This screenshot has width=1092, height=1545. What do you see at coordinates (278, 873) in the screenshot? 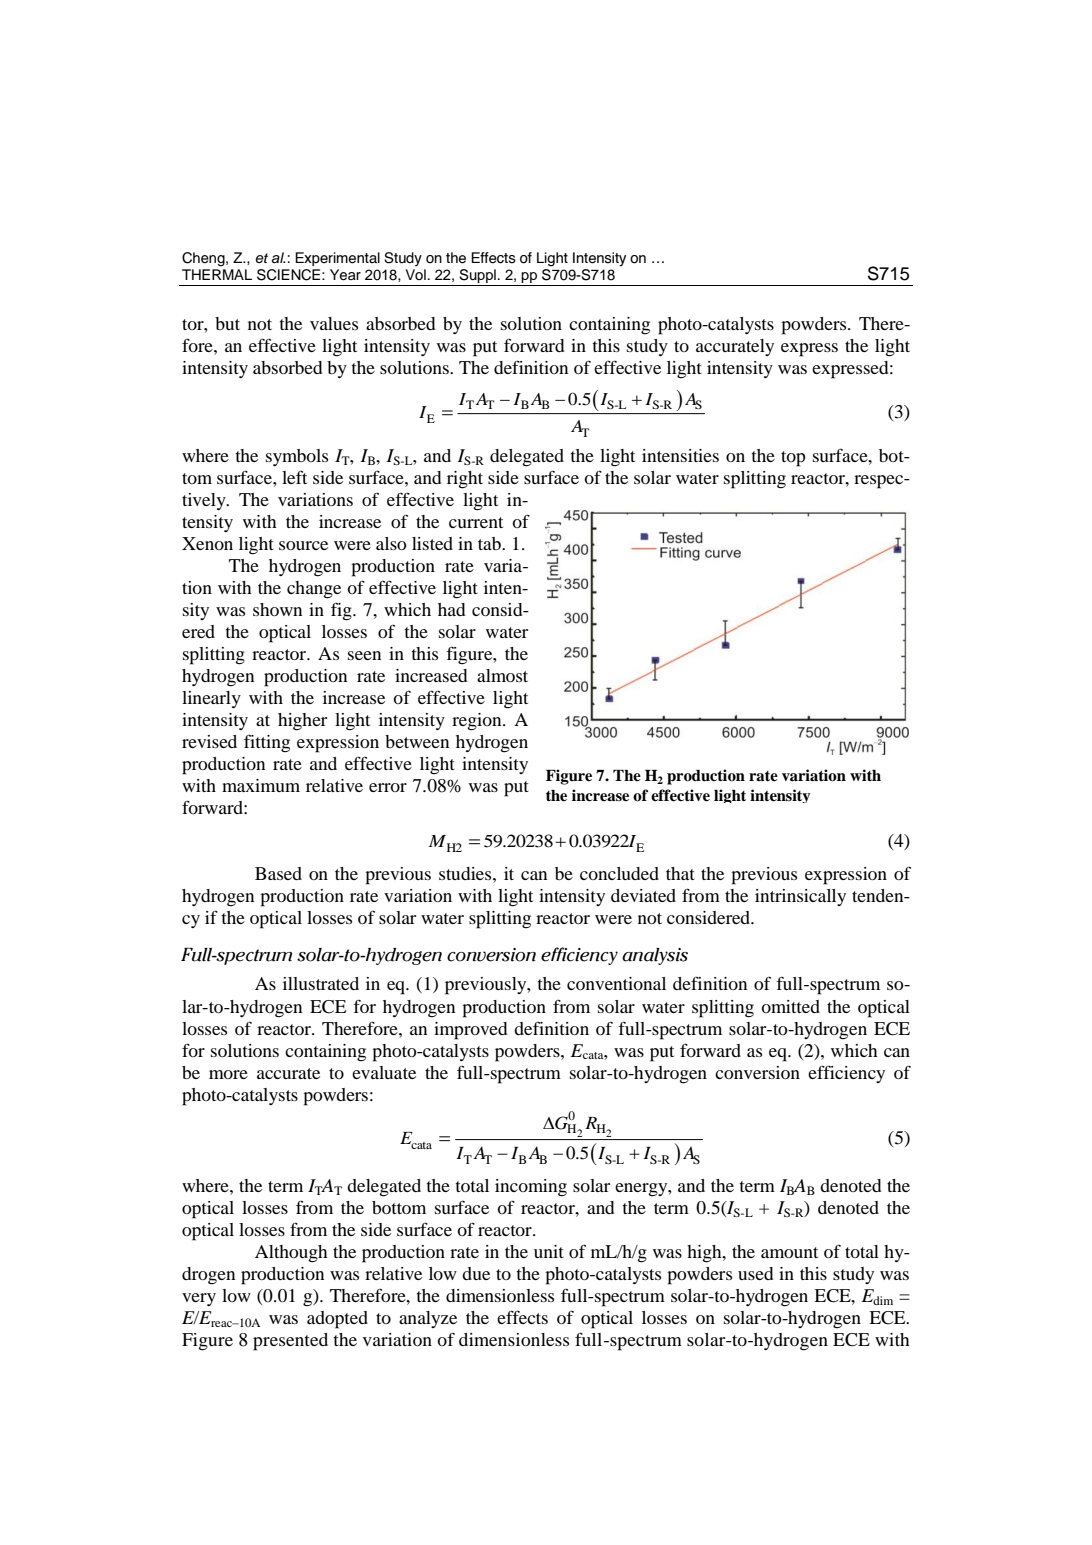
I see `Based` at bounding box center [278, 873].
